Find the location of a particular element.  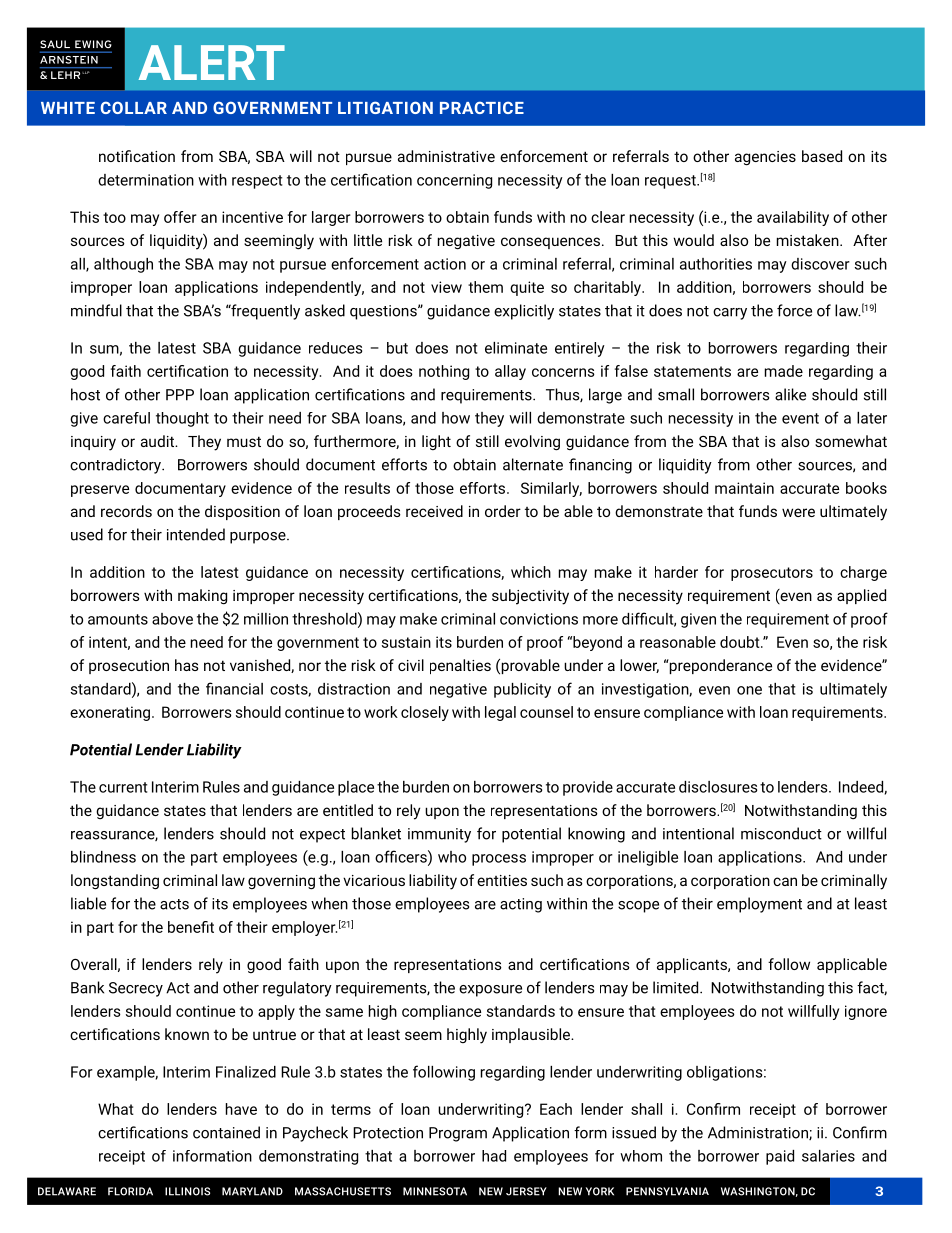

agencies is located at coordinates (765, 158).
